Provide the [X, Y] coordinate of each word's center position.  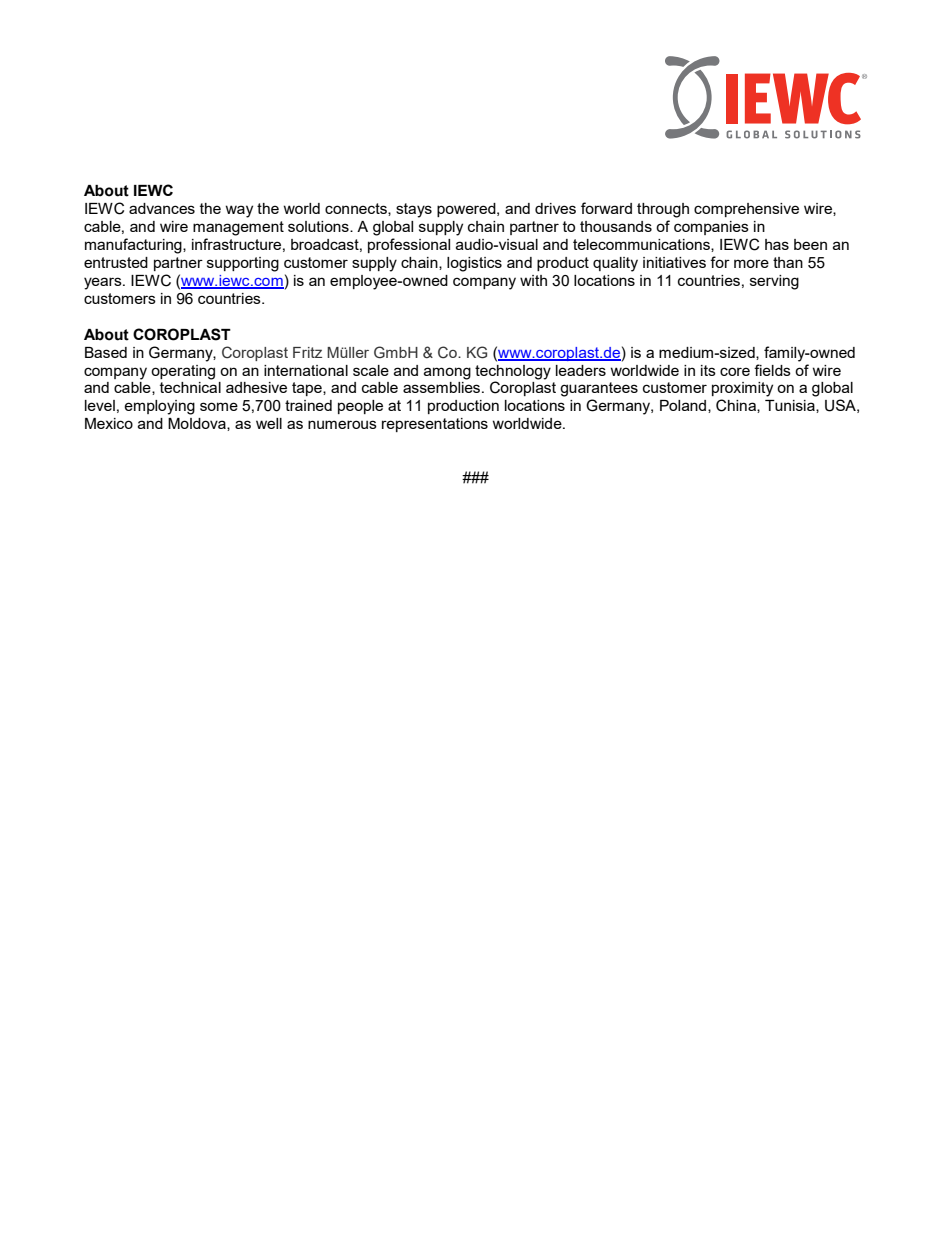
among [447, 373]
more [751, 263]
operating [183, 372]
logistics [474, 264]
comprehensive [746, 210]
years [104, 283]
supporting [243, 264]
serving [774, 282]
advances [162, 208]
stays [414, 210]
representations [435, 425]
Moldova [198, 424]
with [533, 280]
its [708, 370]
